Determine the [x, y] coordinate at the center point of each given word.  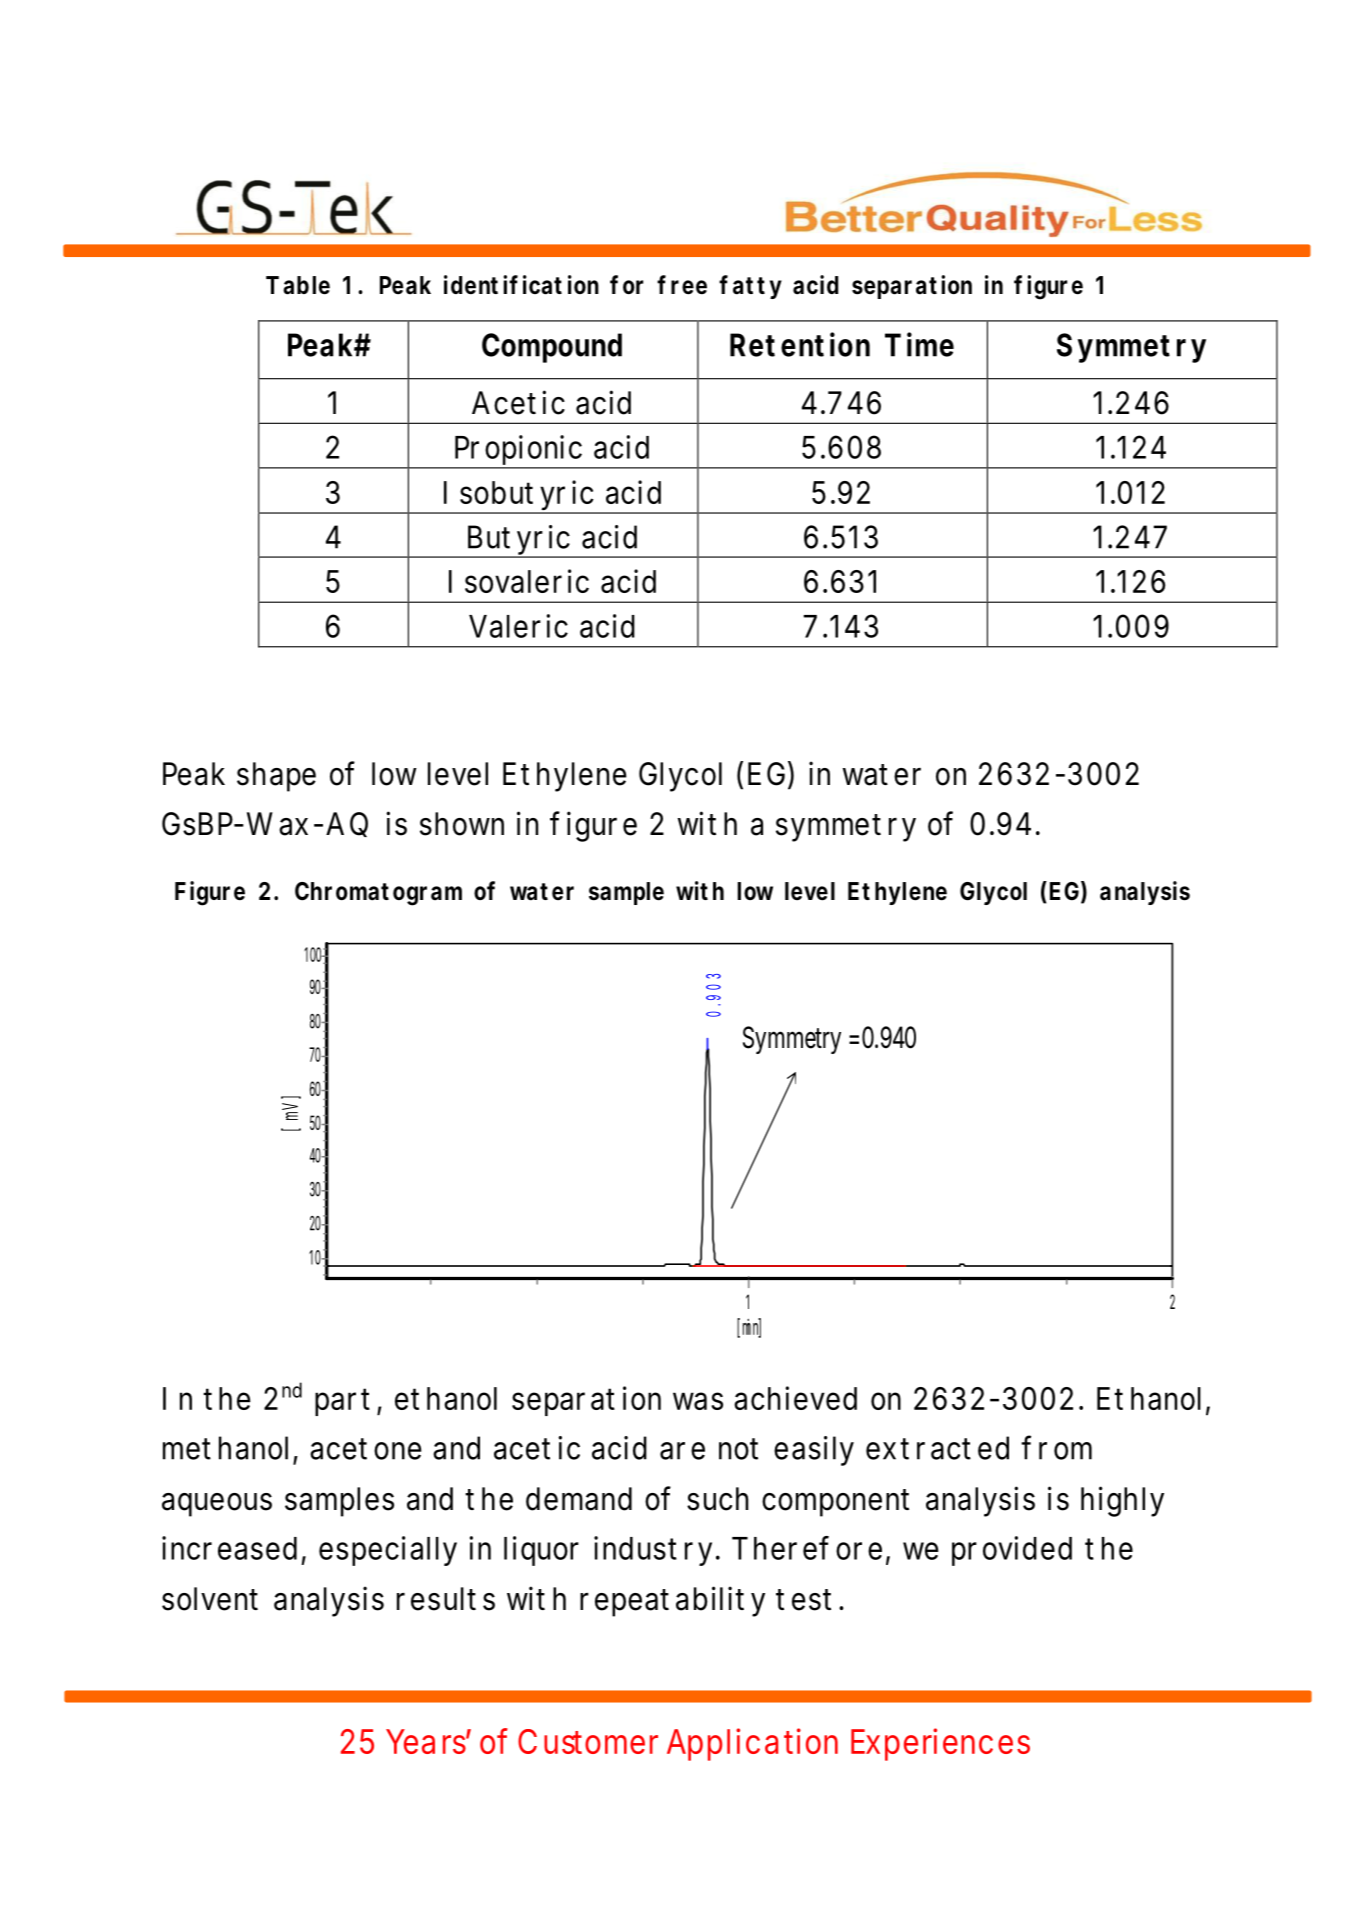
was [698, 1401]
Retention [800, 344]
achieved [795, 1398]
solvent [210, 1599]
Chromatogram [378, 894]
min [751, 1327]
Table [298, 285]
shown [462, 824]
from [1056, 1447]
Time [919, 344]
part [342, 1402]
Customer [588, 1741]
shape [276, 777]
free [682, 285]
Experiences [940, 1744]
